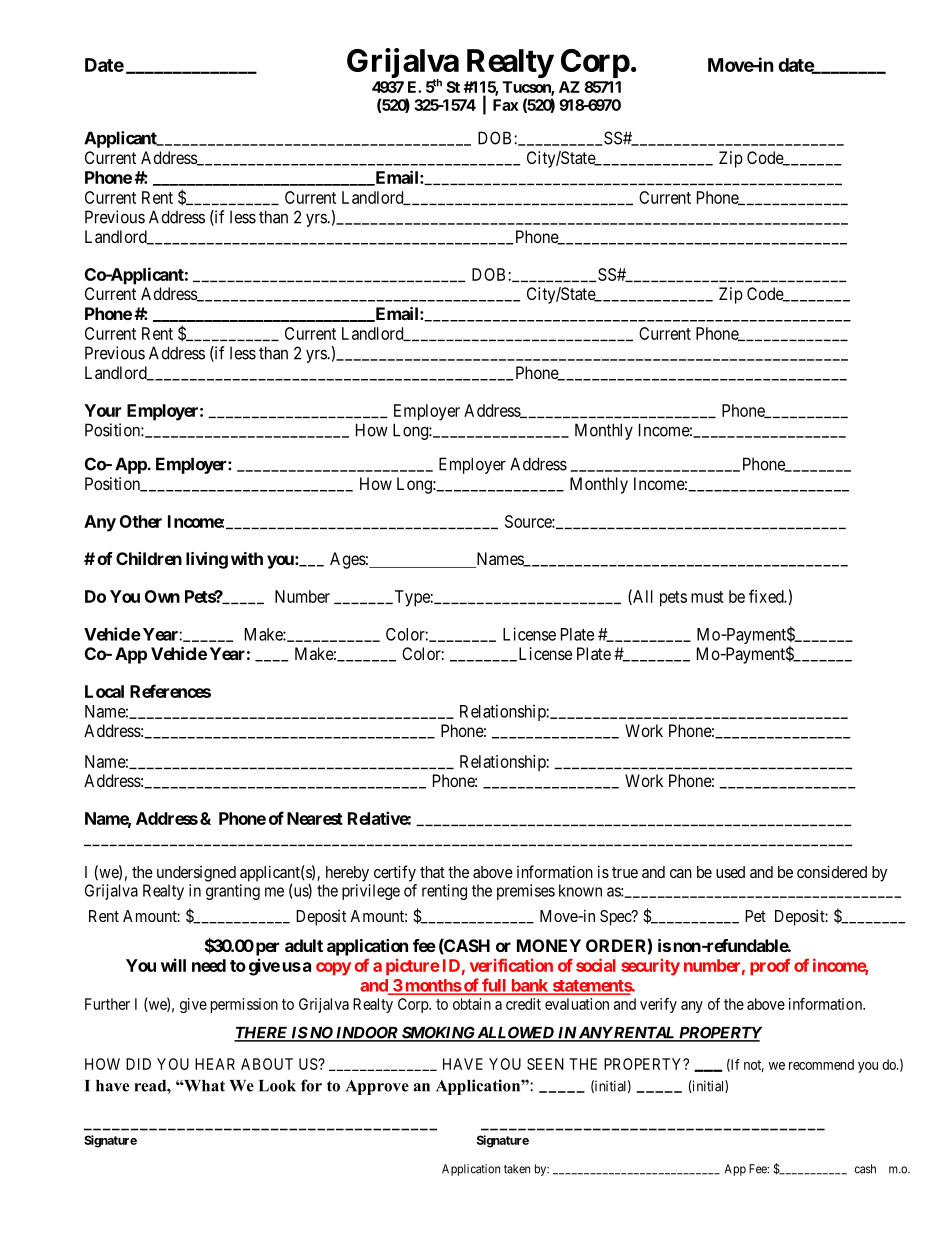  Describe the element at coordinates (207, 560) in the document. I see `living` at that location.
